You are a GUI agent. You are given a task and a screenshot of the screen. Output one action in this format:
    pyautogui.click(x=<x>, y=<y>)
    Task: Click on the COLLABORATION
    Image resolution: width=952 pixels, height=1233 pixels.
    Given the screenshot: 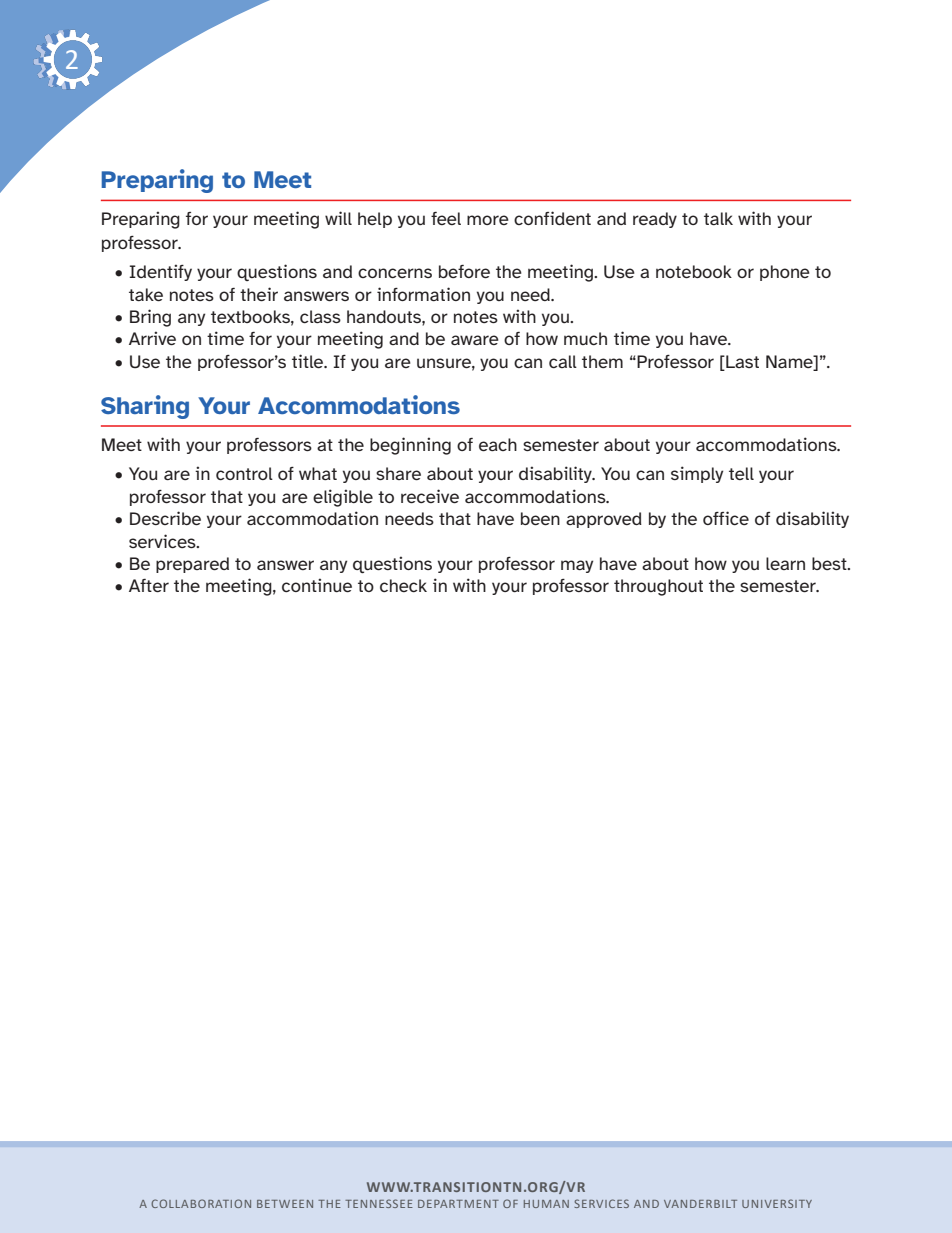 What is the action you would take?
    pyautogui.click(x=201, y=1203)
